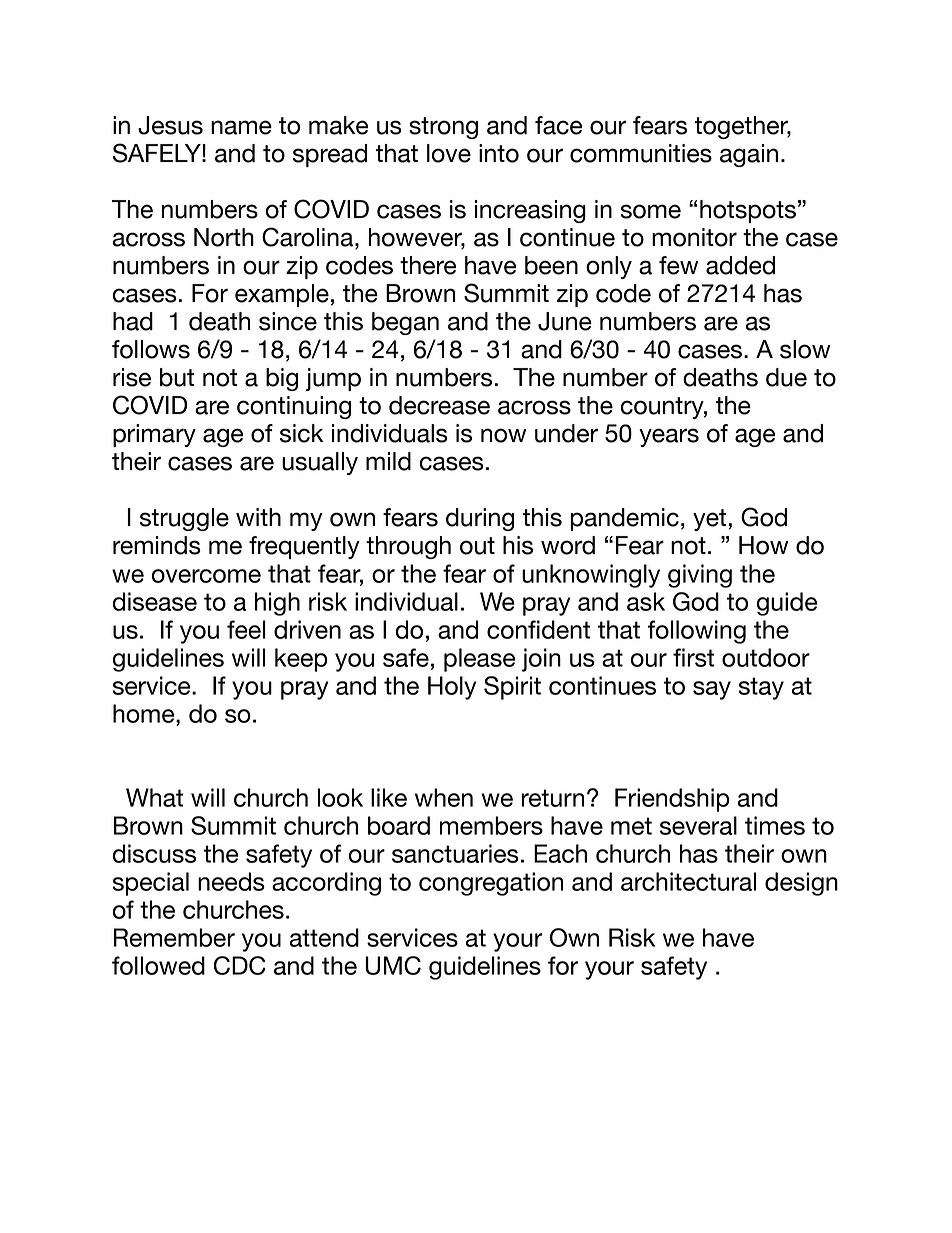 This document has width=952, height=1233. I want to click on architectural, so click(688, 881).
